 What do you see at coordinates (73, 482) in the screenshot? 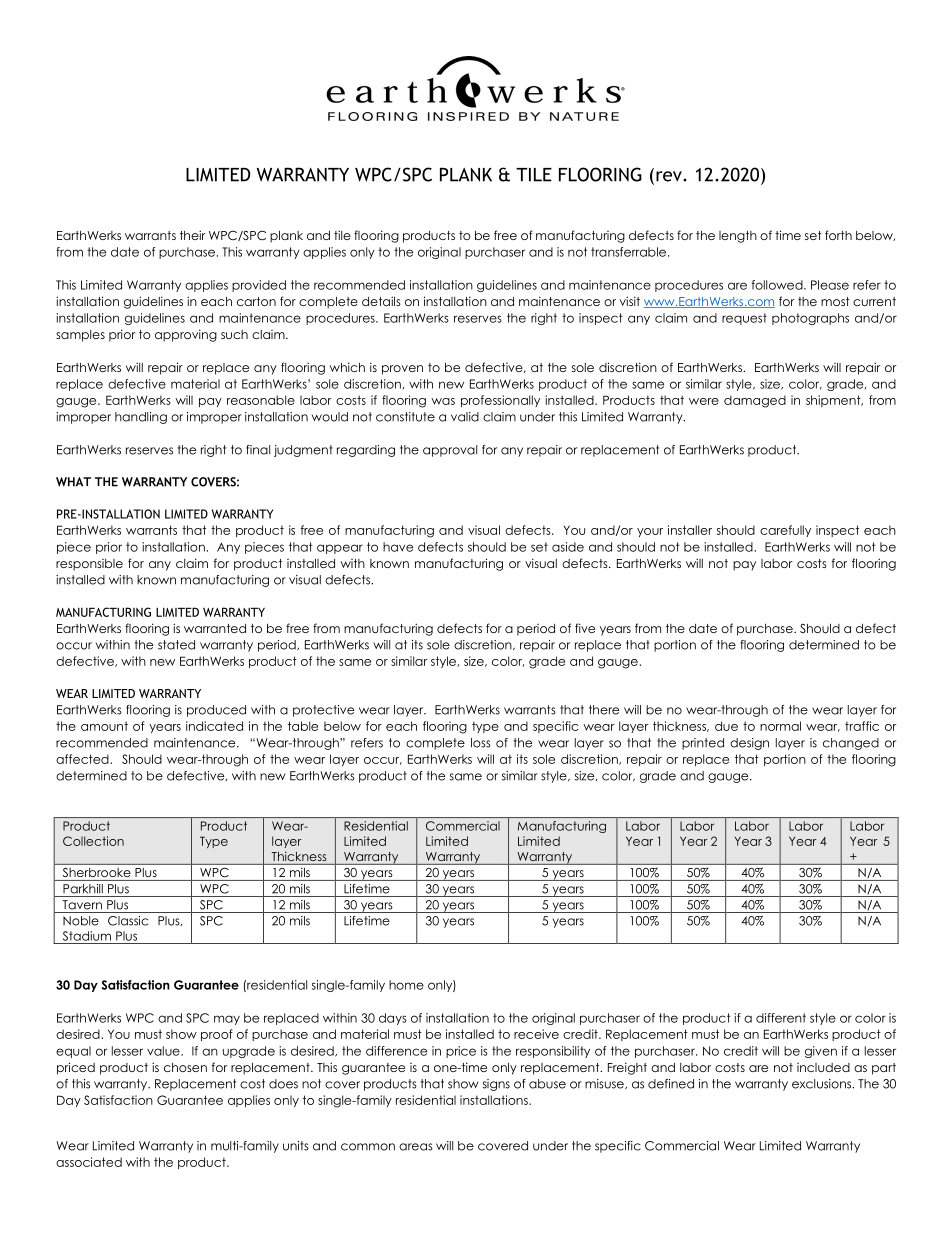
I see `WHAT` at bounding box center [73, 482].
